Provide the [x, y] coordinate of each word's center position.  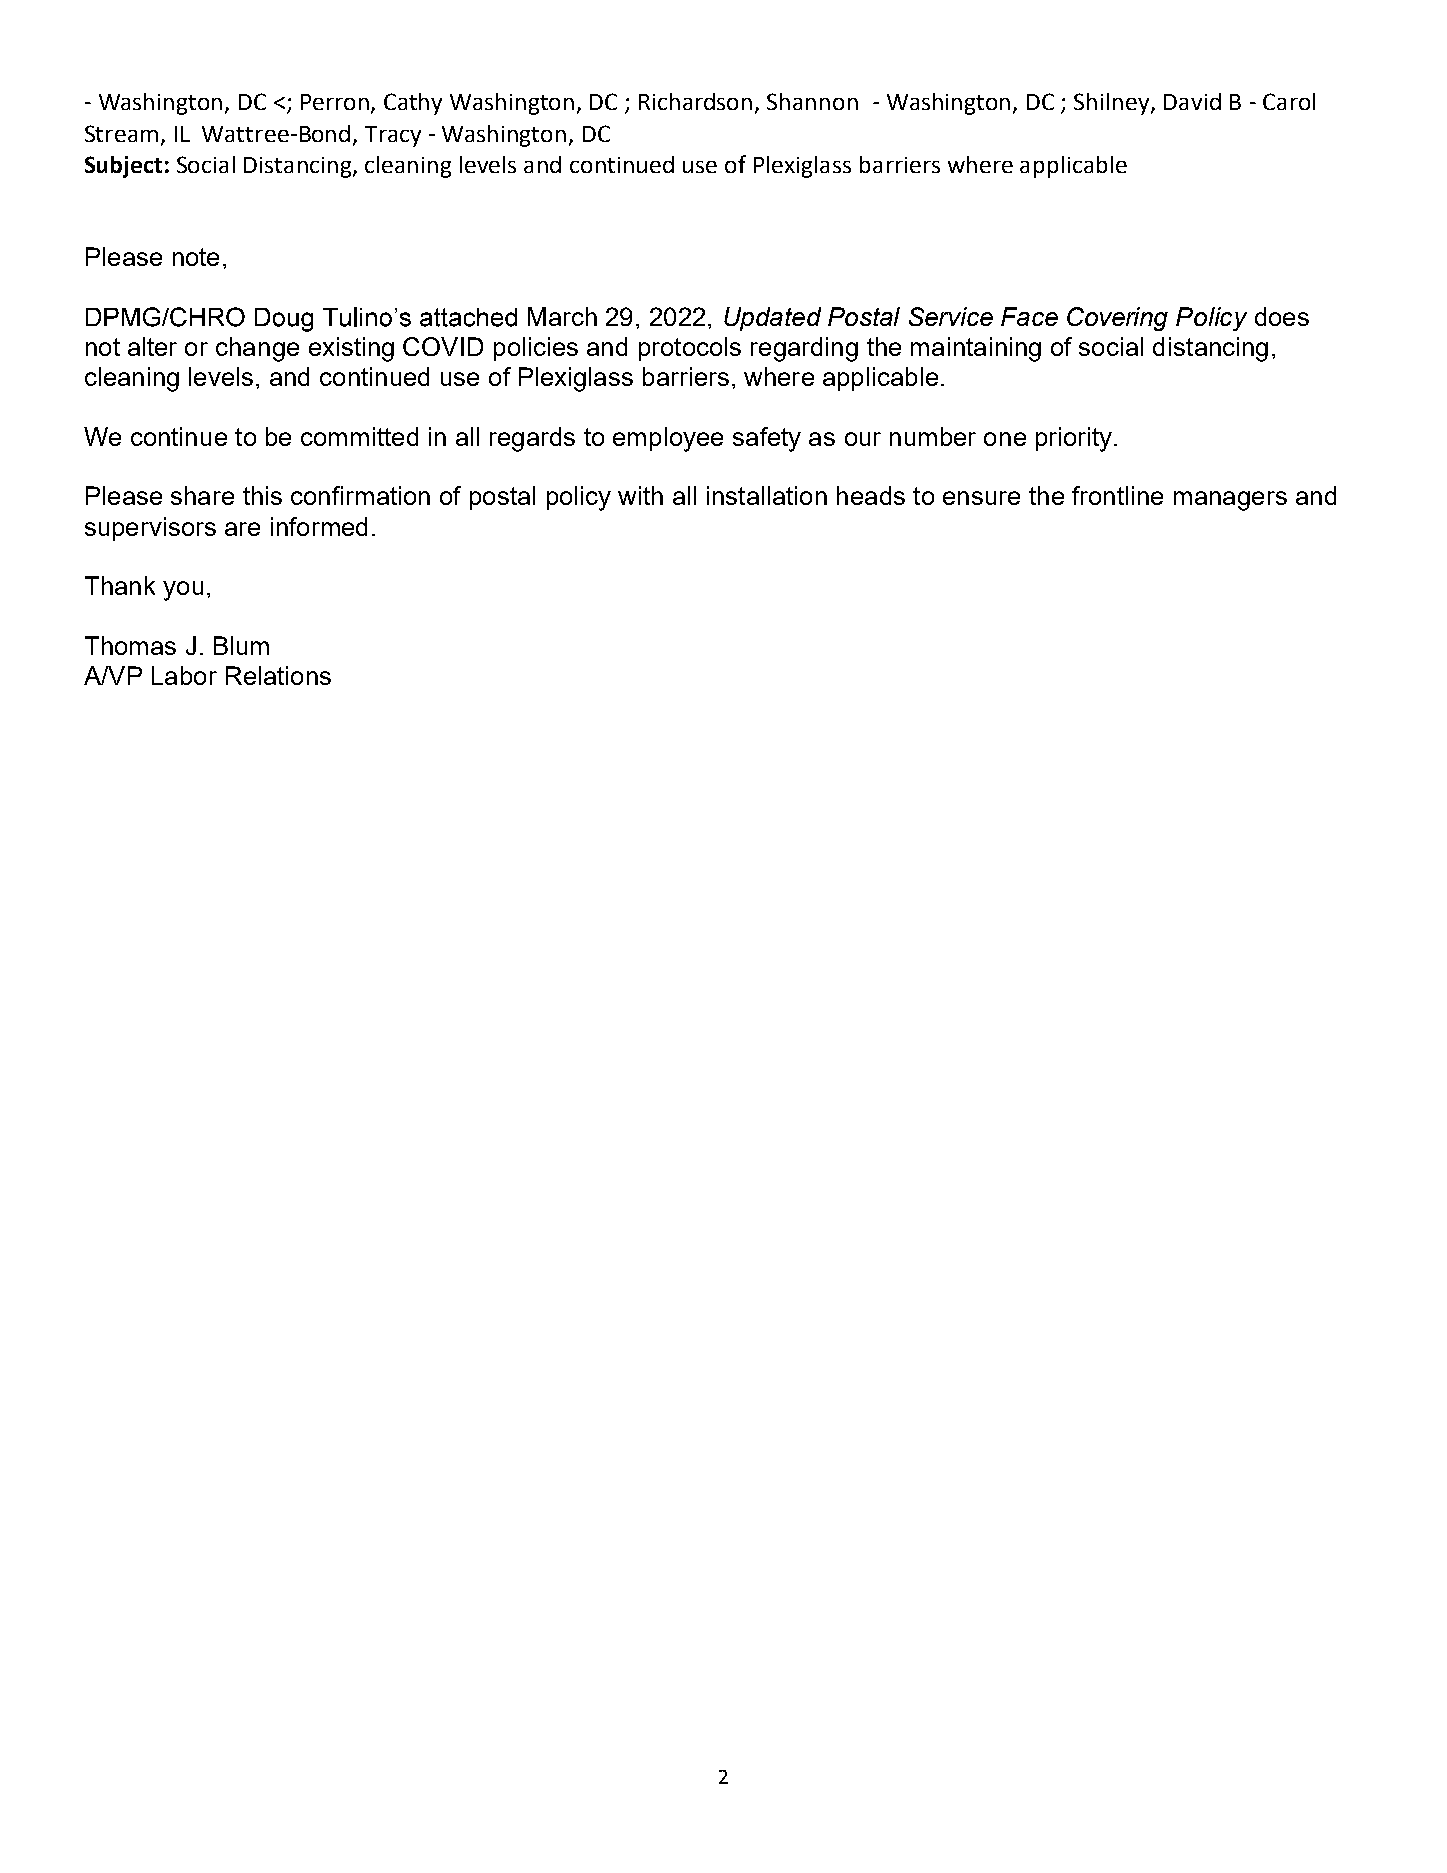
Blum [241, 645]
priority [1074, 439]
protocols [690, 349]
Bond [325, 133]
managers [1230, 501]
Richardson [695, 101]
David [1192, 101]
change [257, 349]
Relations [278, 675]
